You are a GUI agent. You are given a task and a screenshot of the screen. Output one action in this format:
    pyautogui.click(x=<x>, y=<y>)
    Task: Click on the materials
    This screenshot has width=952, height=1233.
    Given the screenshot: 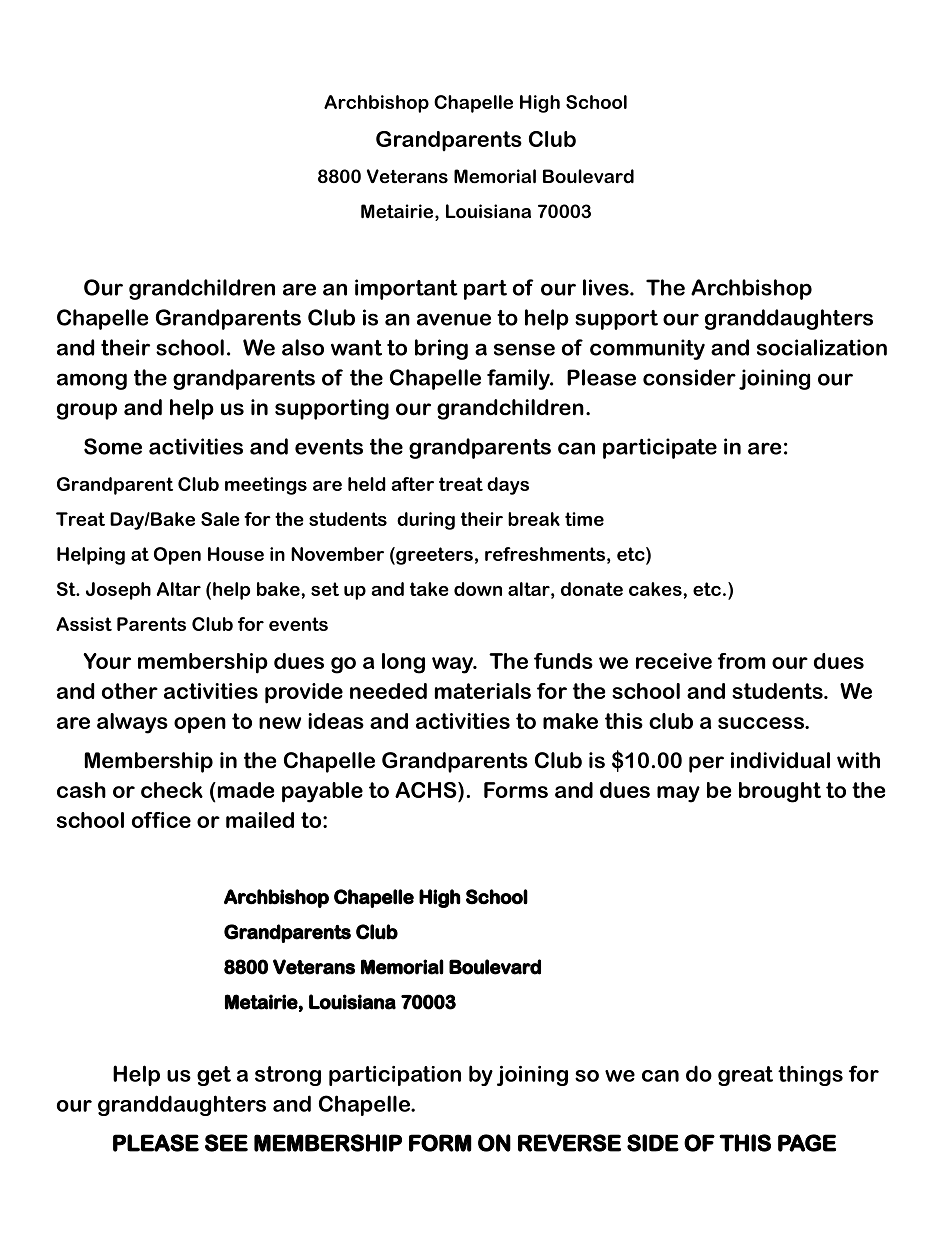 What is the action you would take?
    pyautogui.click(x=483, y=691)
